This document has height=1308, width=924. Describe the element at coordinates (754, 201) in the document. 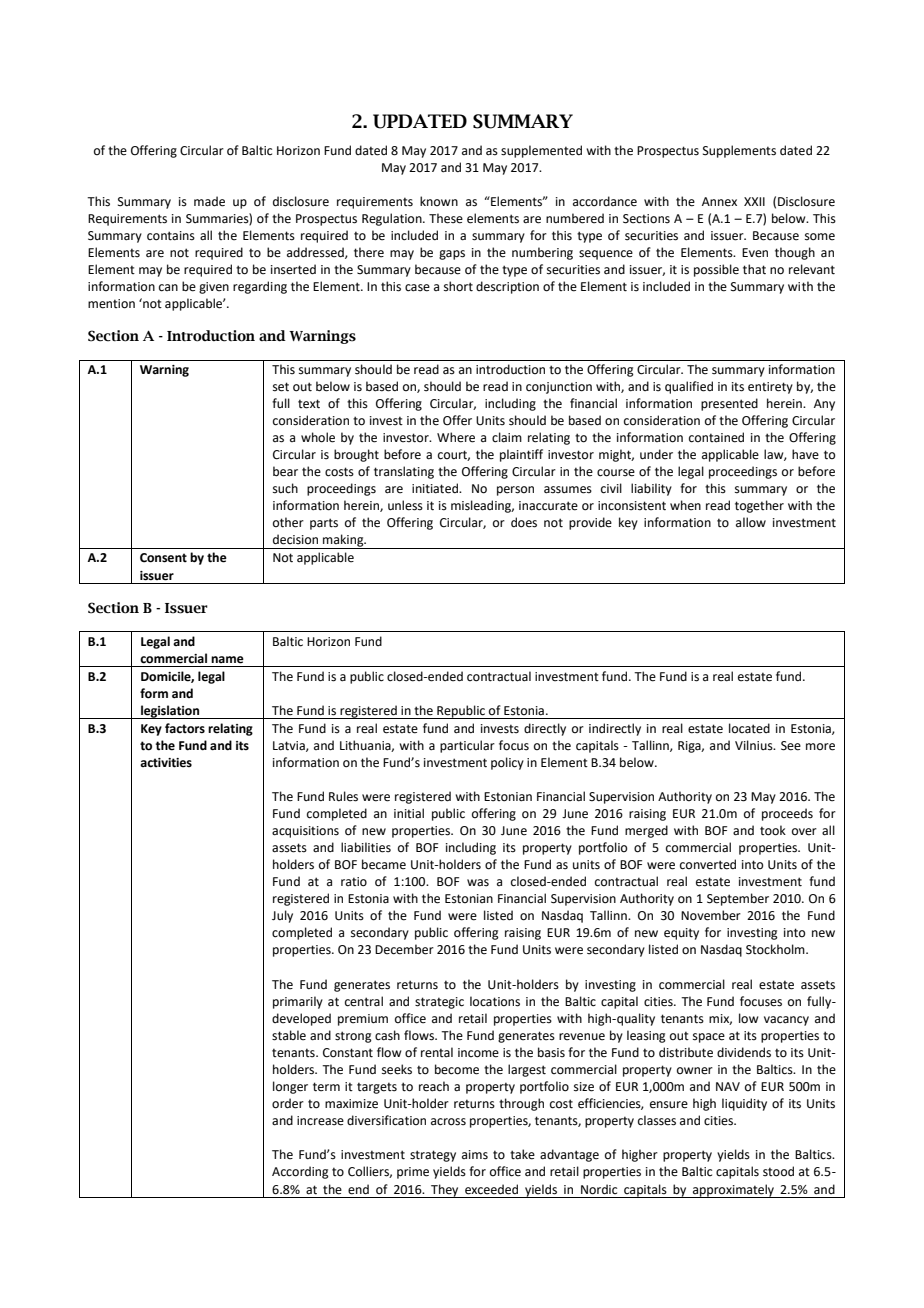

I see `XXII` at that location.
